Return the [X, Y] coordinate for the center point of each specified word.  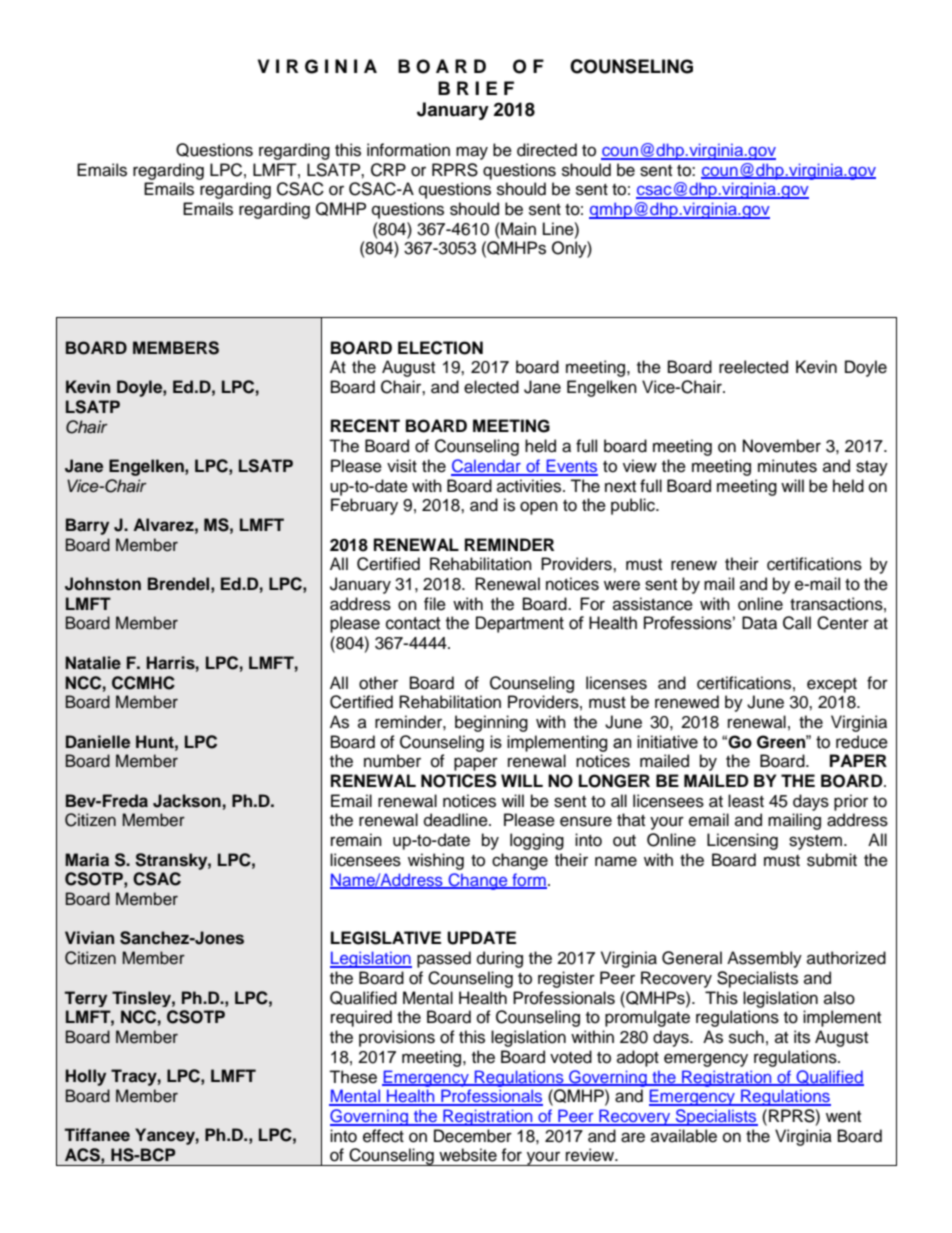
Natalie [93, 663]
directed [547, 150]
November [782, 446]
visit [402, 466]
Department [520, 624]
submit [832, 860]
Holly [85, 1077]
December [473, 1136]
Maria [87, 860]
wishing [436, 861]
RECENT [365, 426]
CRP [388, 170]
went [843, 1117]
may [472, 153]
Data [759, 623]
